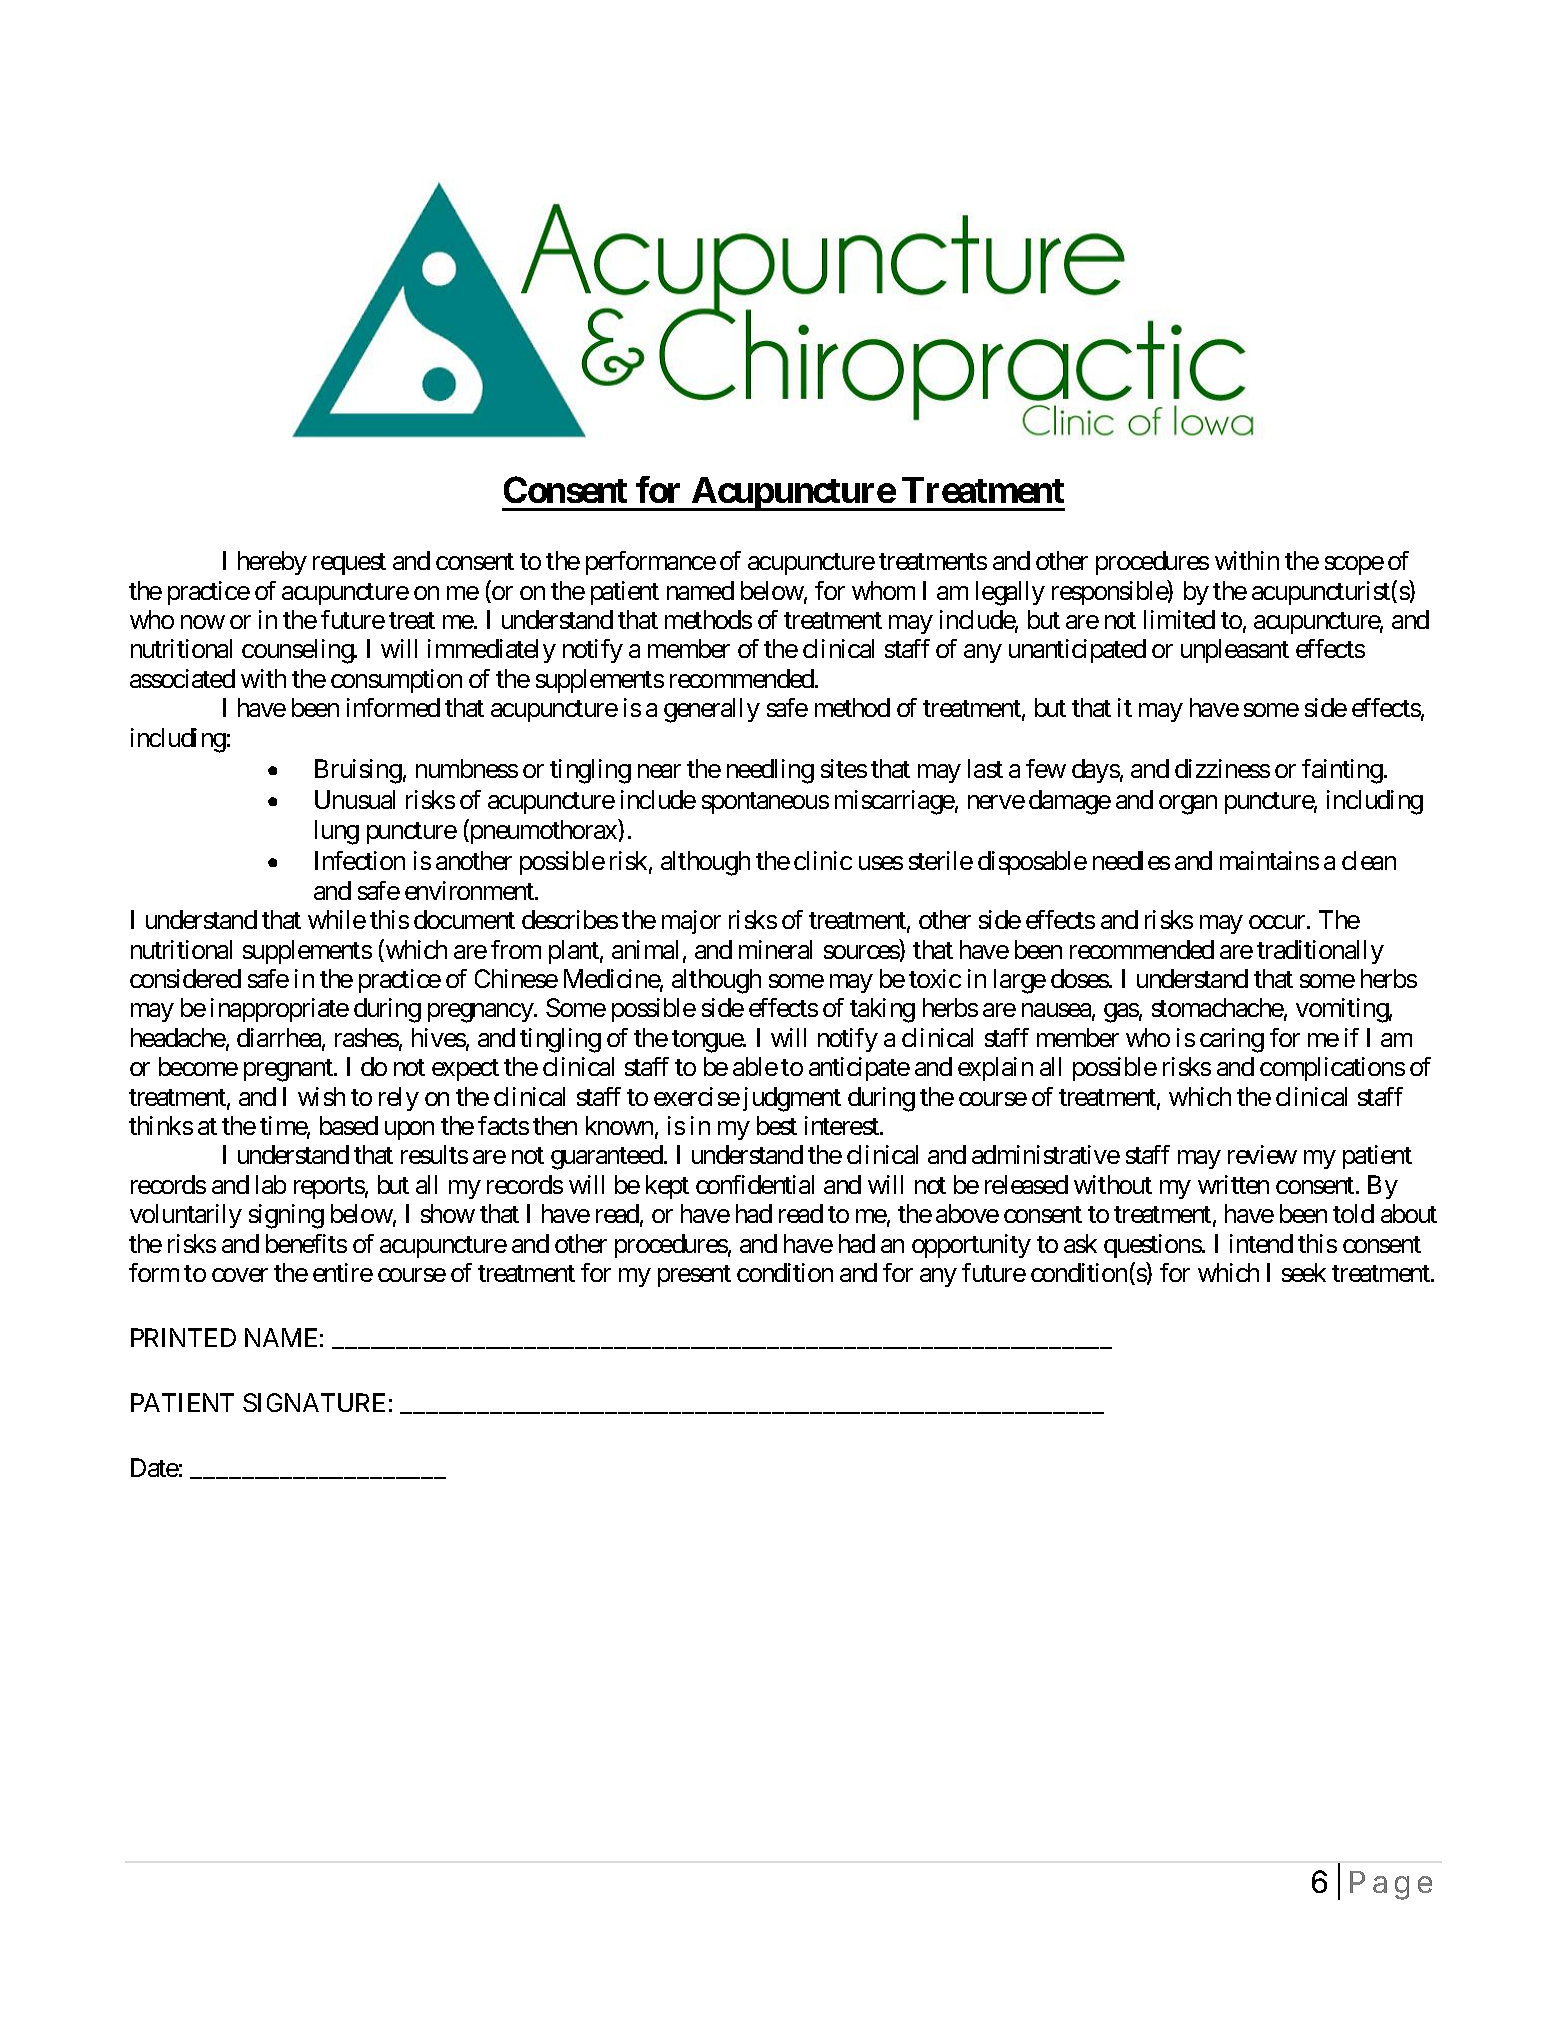 Image resolution: width=1567 pixels, height=2028 pixels. I want to click on review, so click(1262, 1154).
